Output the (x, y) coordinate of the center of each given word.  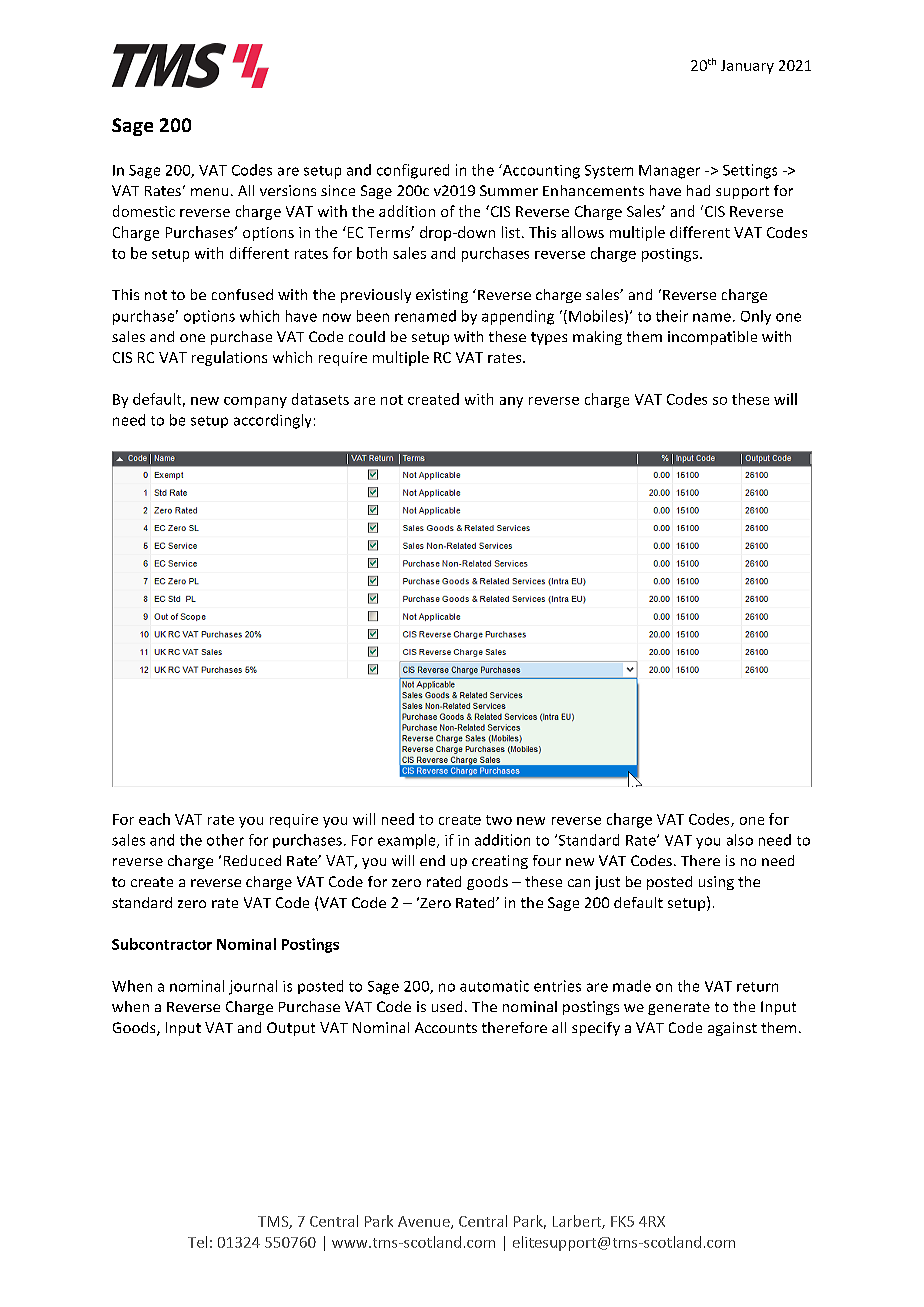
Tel (197, 1242)
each (154, 819)
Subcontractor (162, 944)
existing (442, 296)
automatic (494, 986)
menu (209, 192)
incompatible (712, 338)
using (716, 883)
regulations (229, 358)
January (747, 67)
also (740, 840)
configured (413, 171)
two (499, 820)
